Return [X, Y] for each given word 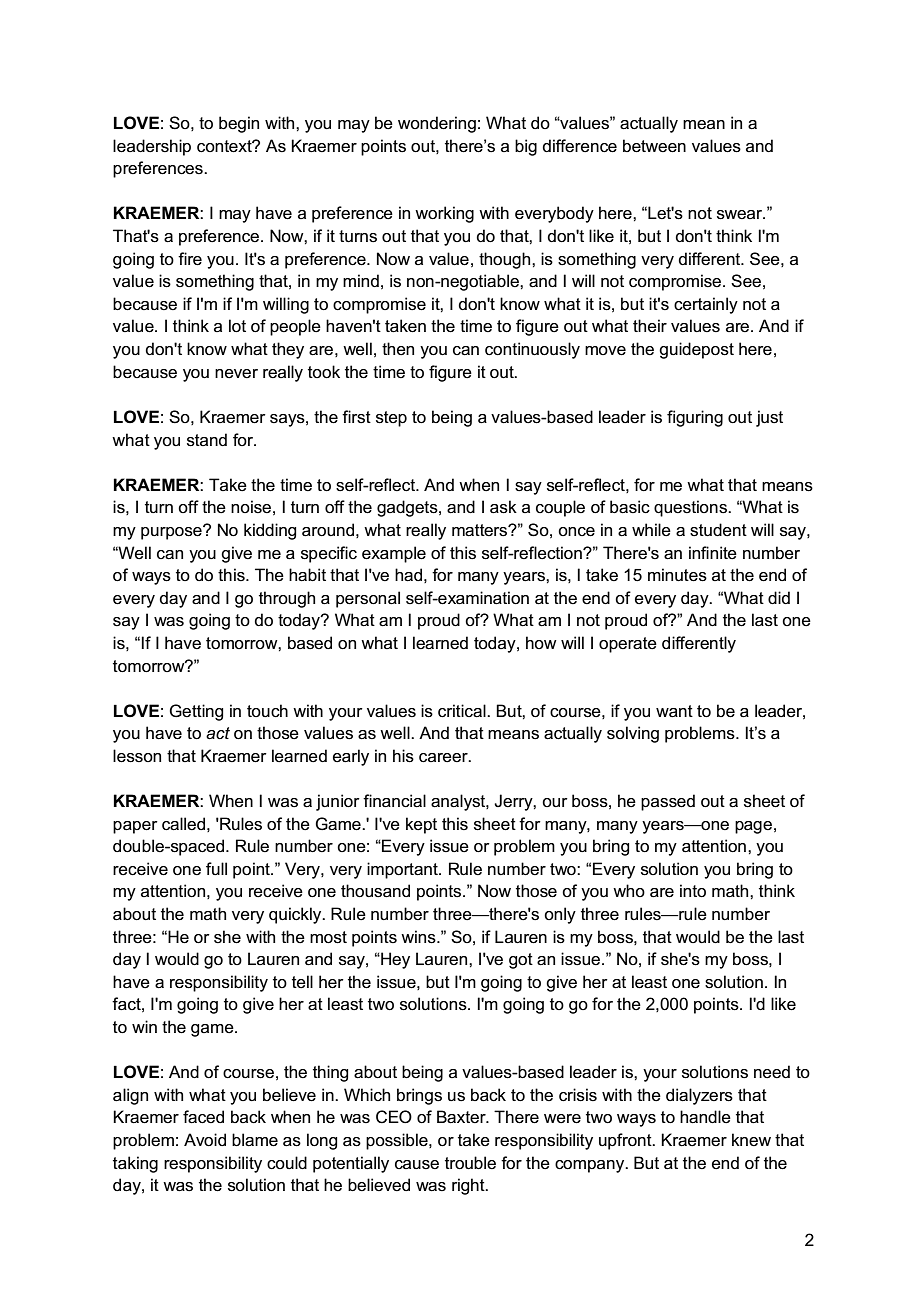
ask [503, 507]
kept [421, 825]
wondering [437, 124]
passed [668, 802]
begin [239, 124]
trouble [470, 1163]
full [216, 868]
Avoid [205, 1140]
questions [691, 508]
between [654, 146]
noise [251, 507]
